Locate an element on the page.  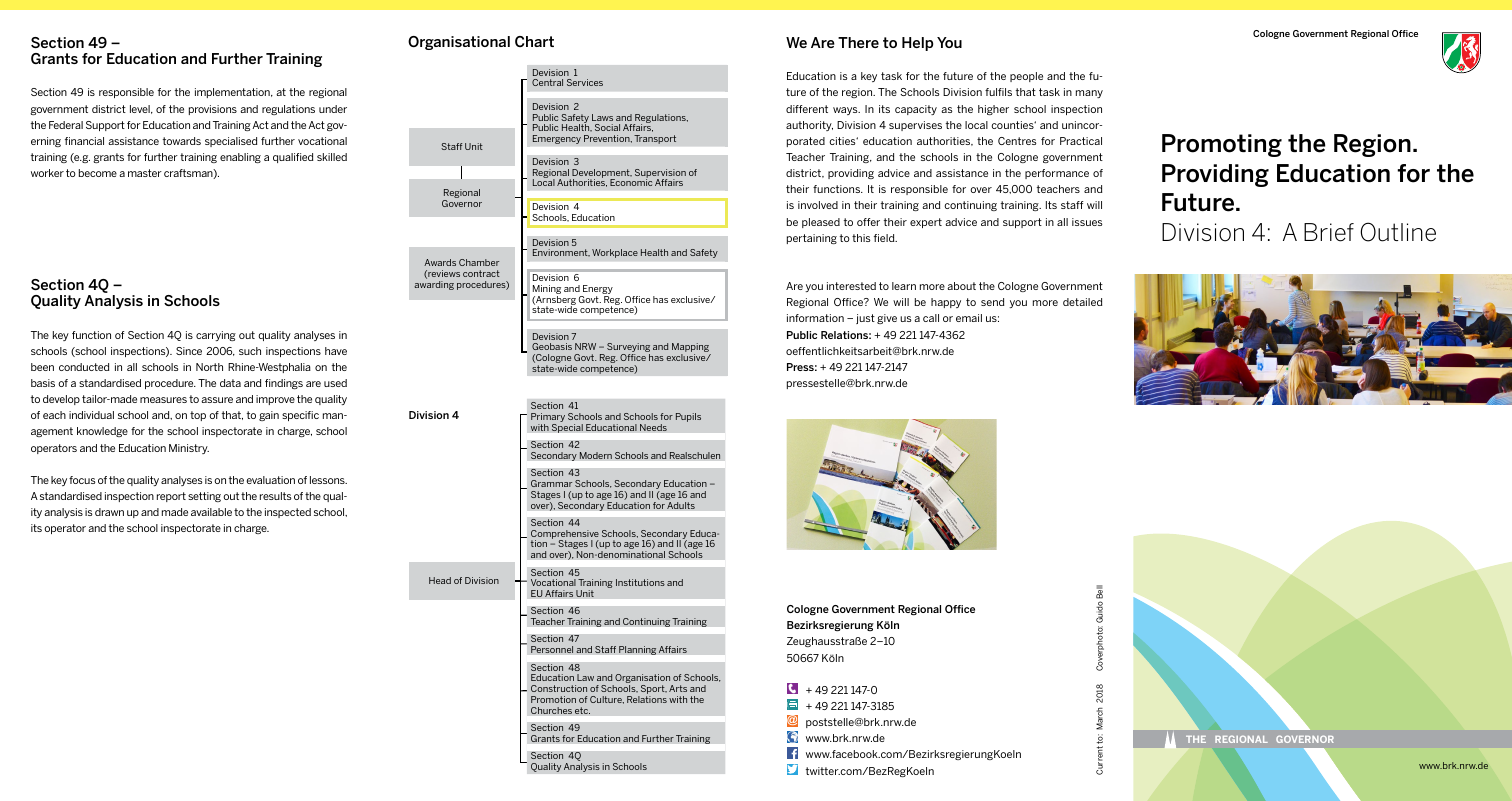
Adults is located at coordinates (681, 505).
